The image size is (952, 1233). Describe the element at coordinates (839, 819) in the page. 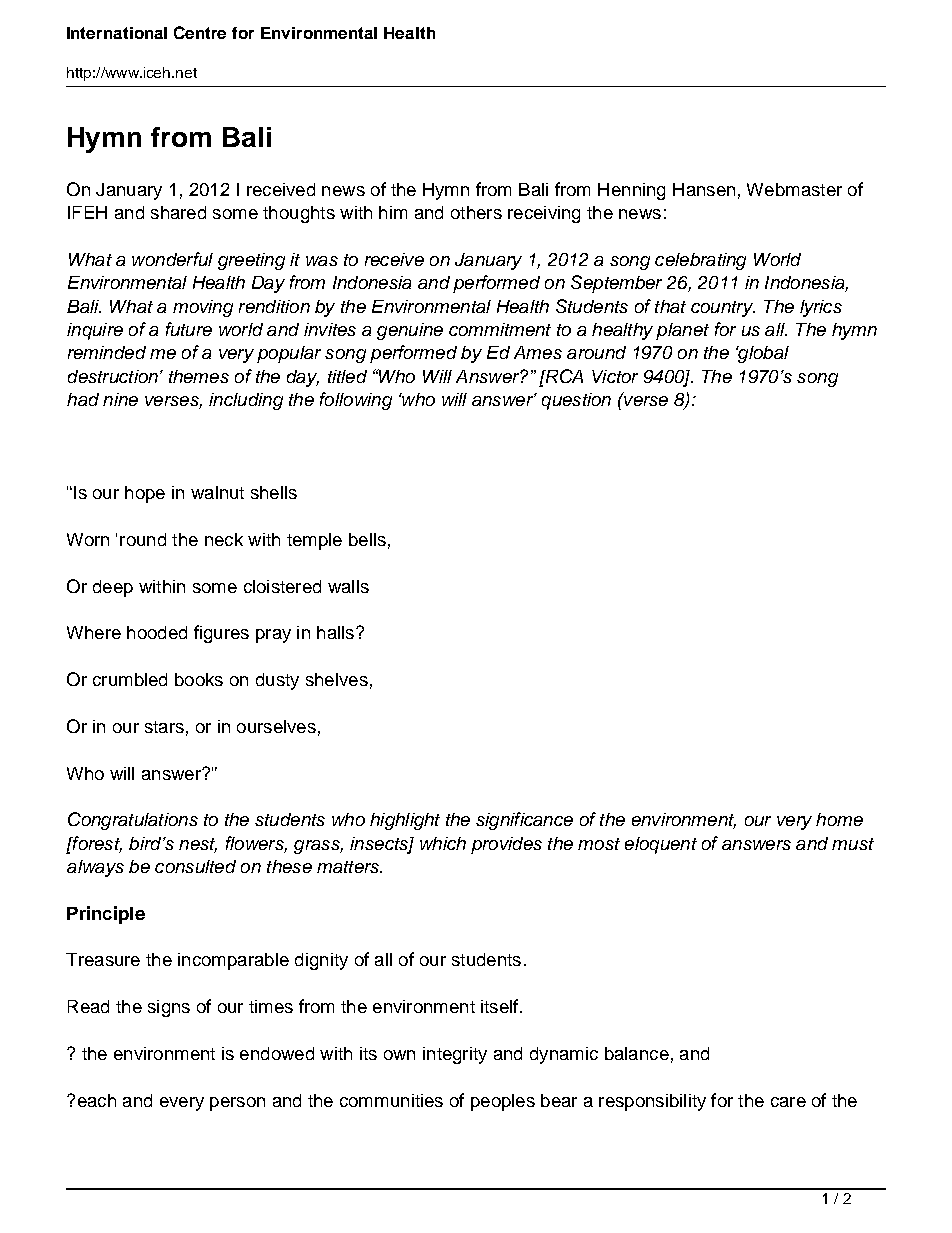

I see `home` at that location.
